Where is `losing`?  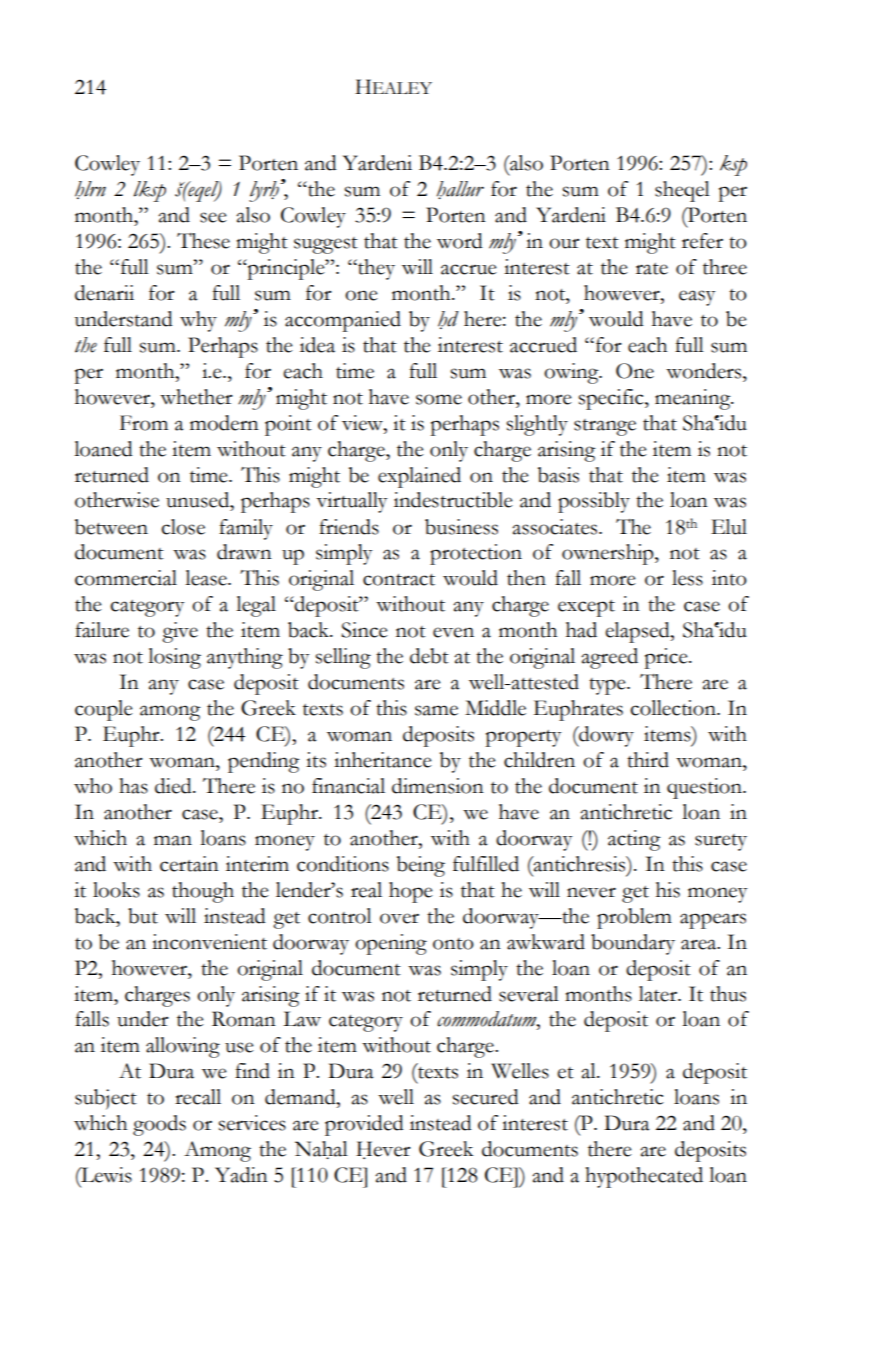
losing is located at coordinates (174, 658).
